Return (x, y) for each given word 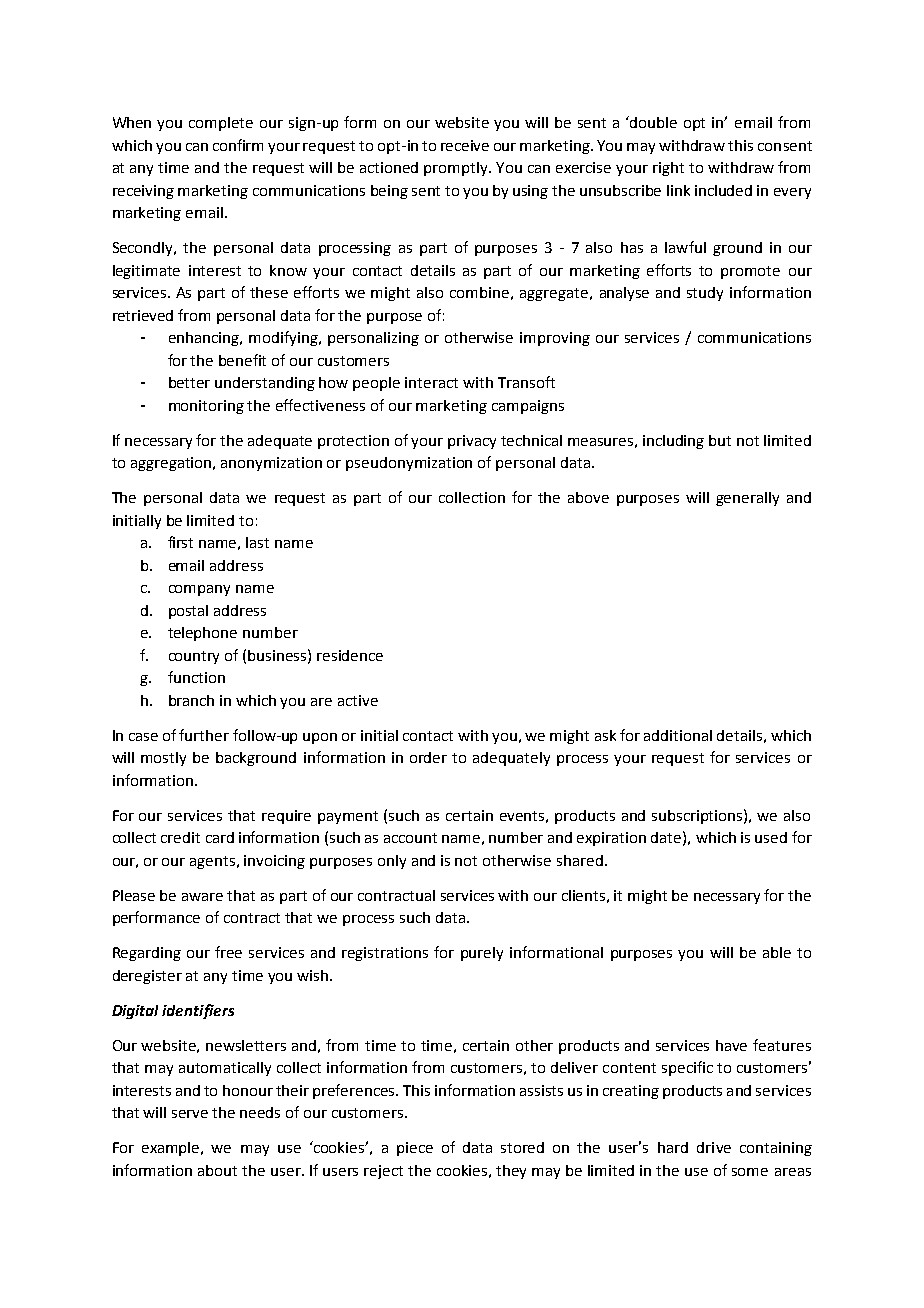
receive (465, 145)
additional (678, 735)
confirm (238, 145)
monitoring (206, 407)
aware (202, 897)
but (720, 440)
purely (482, 954)
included (723, 190)
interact (431, 382)
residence (350, 655)
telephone (202, 634)
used (771, 837)
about (217, 1170)
